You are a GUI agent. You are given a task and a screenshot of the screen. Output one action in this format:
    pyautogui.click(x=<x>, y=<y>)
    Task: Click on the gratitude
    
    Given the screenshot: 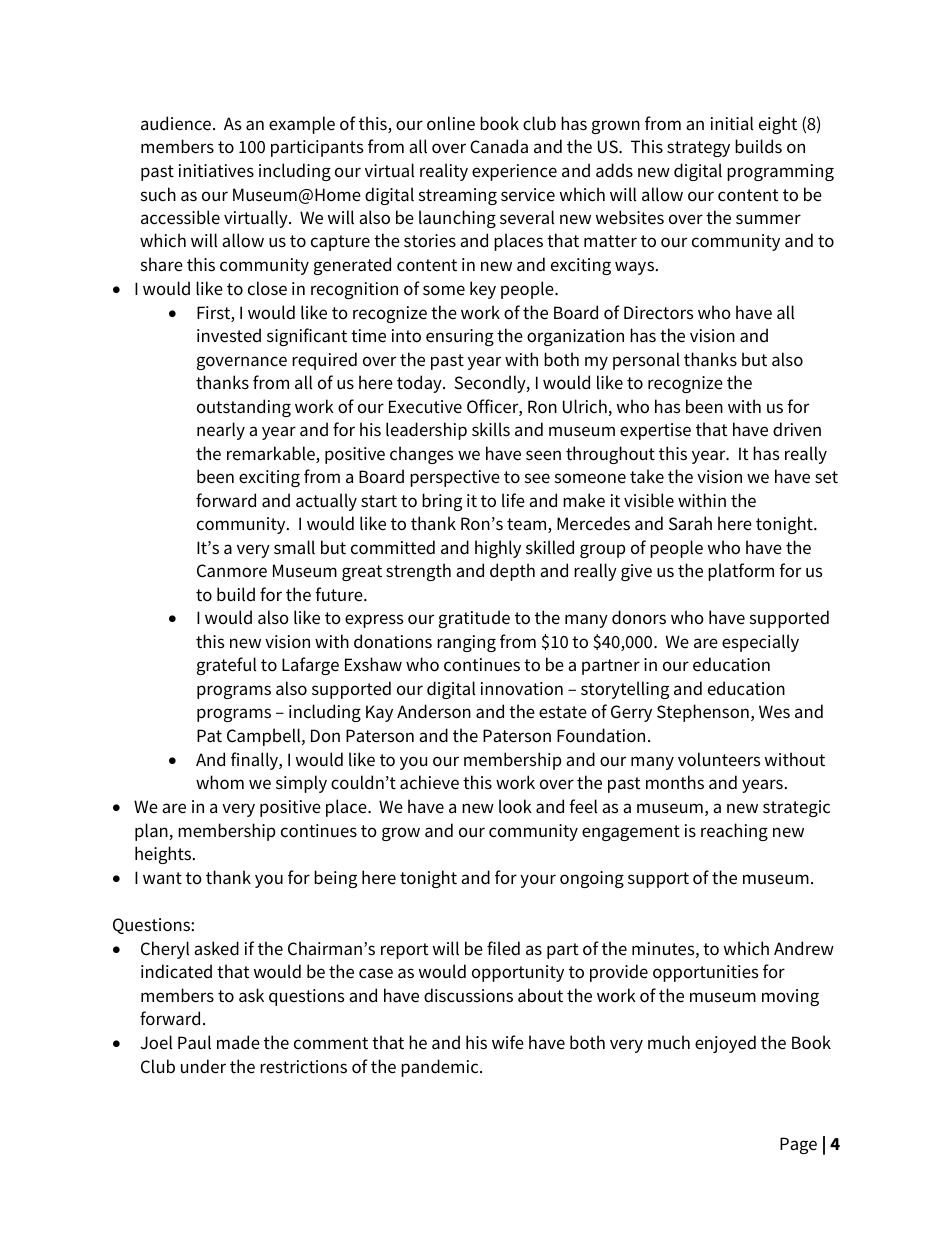 What is the action you would take?
    pyautogui.click(x=474, y=619)
